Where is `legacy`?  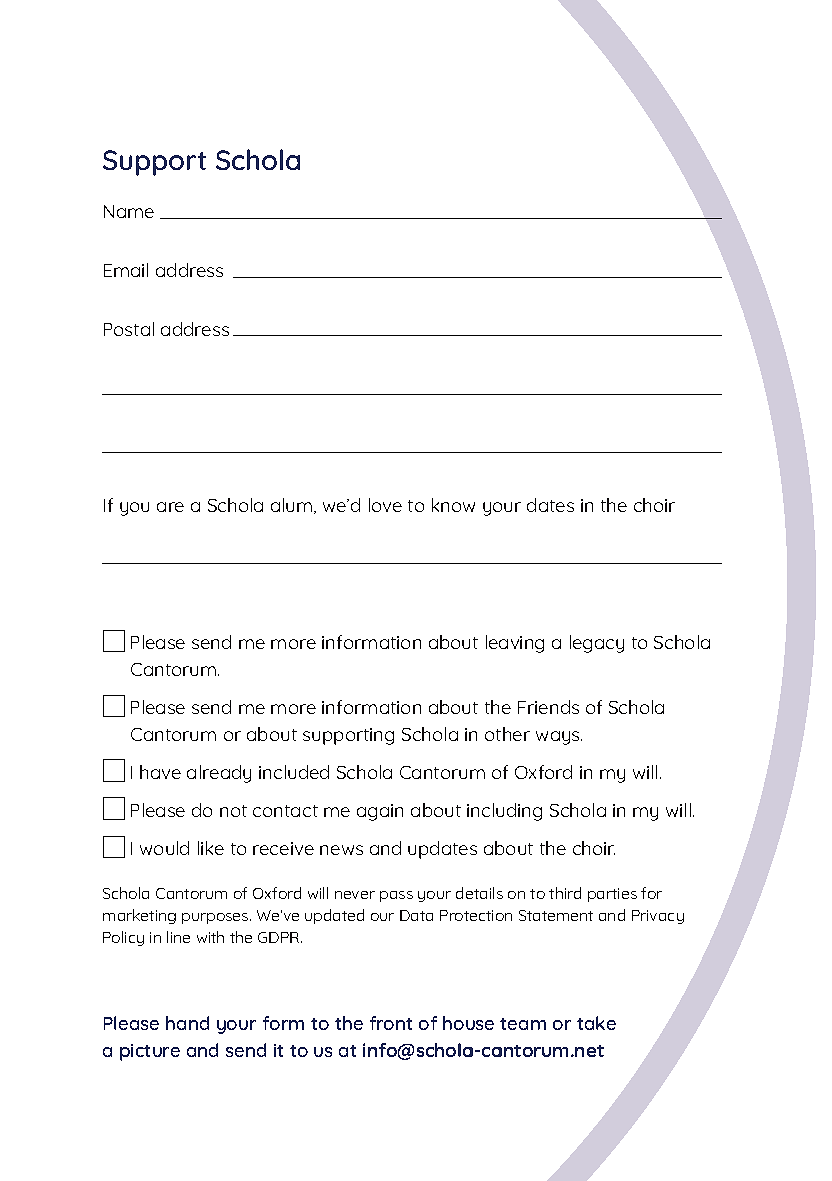 legacy is located at coordinates (597, 644).
